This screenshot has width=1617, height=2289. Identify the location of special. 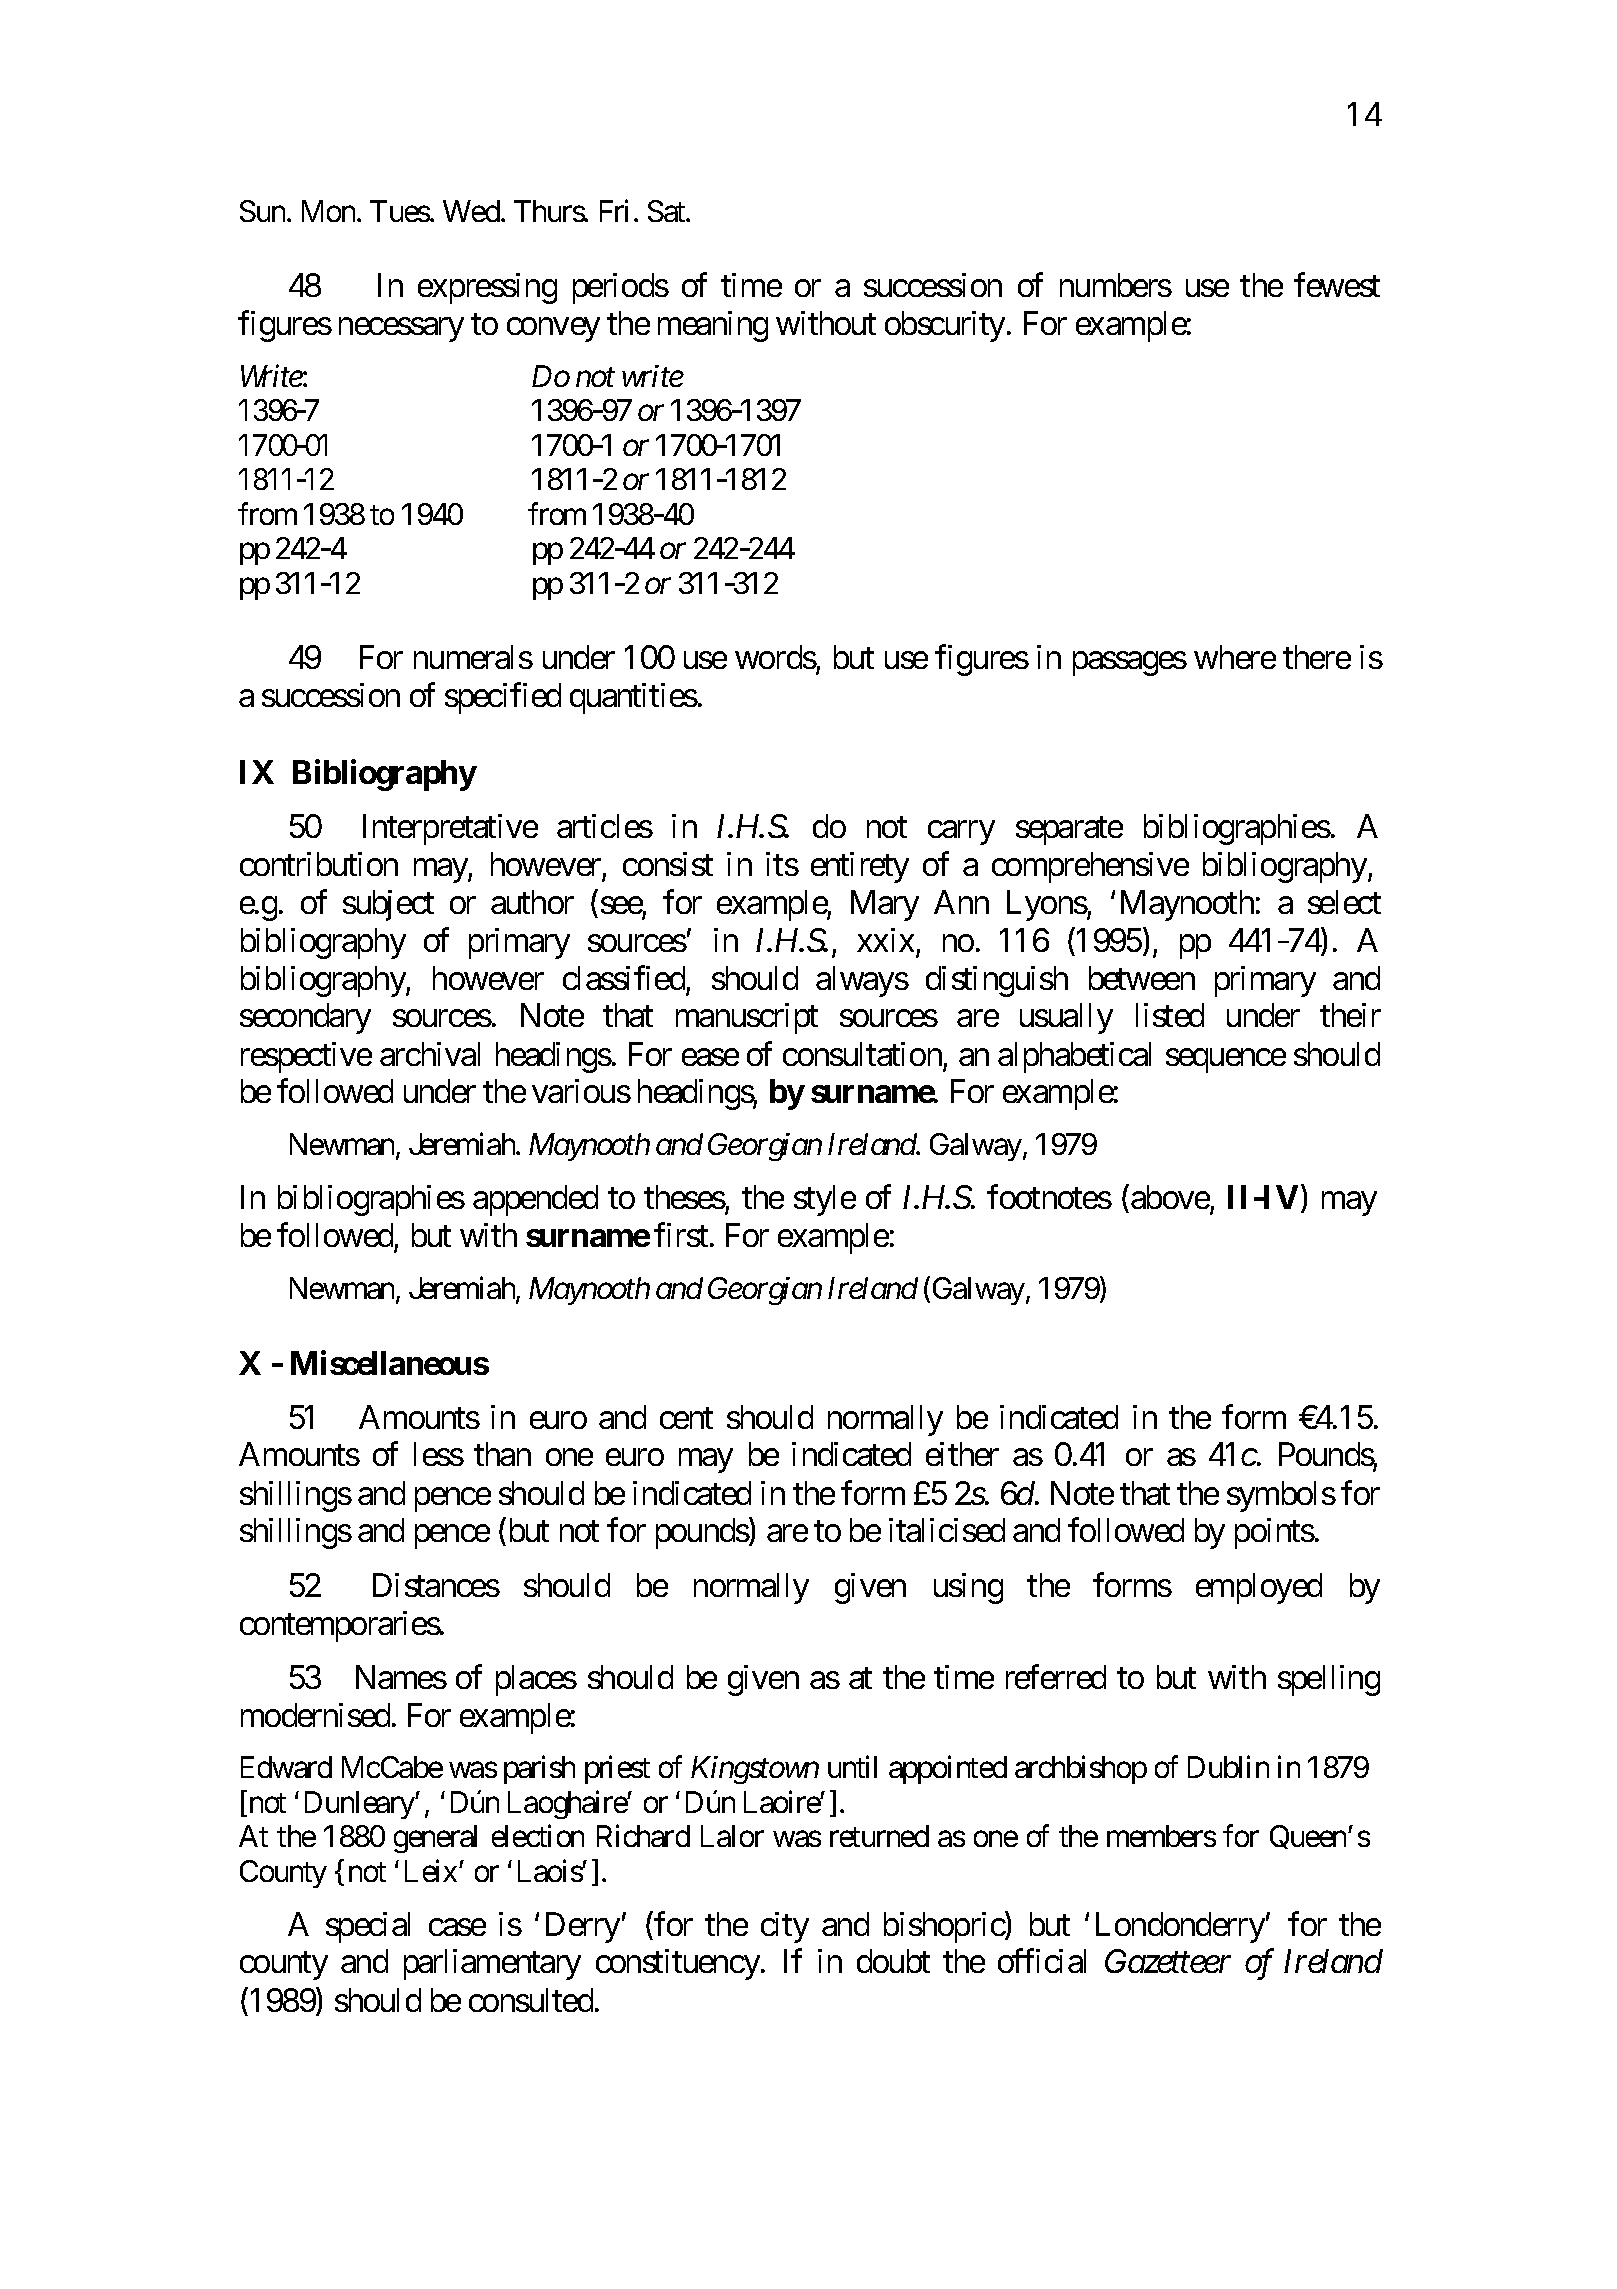
(368, 1927).
